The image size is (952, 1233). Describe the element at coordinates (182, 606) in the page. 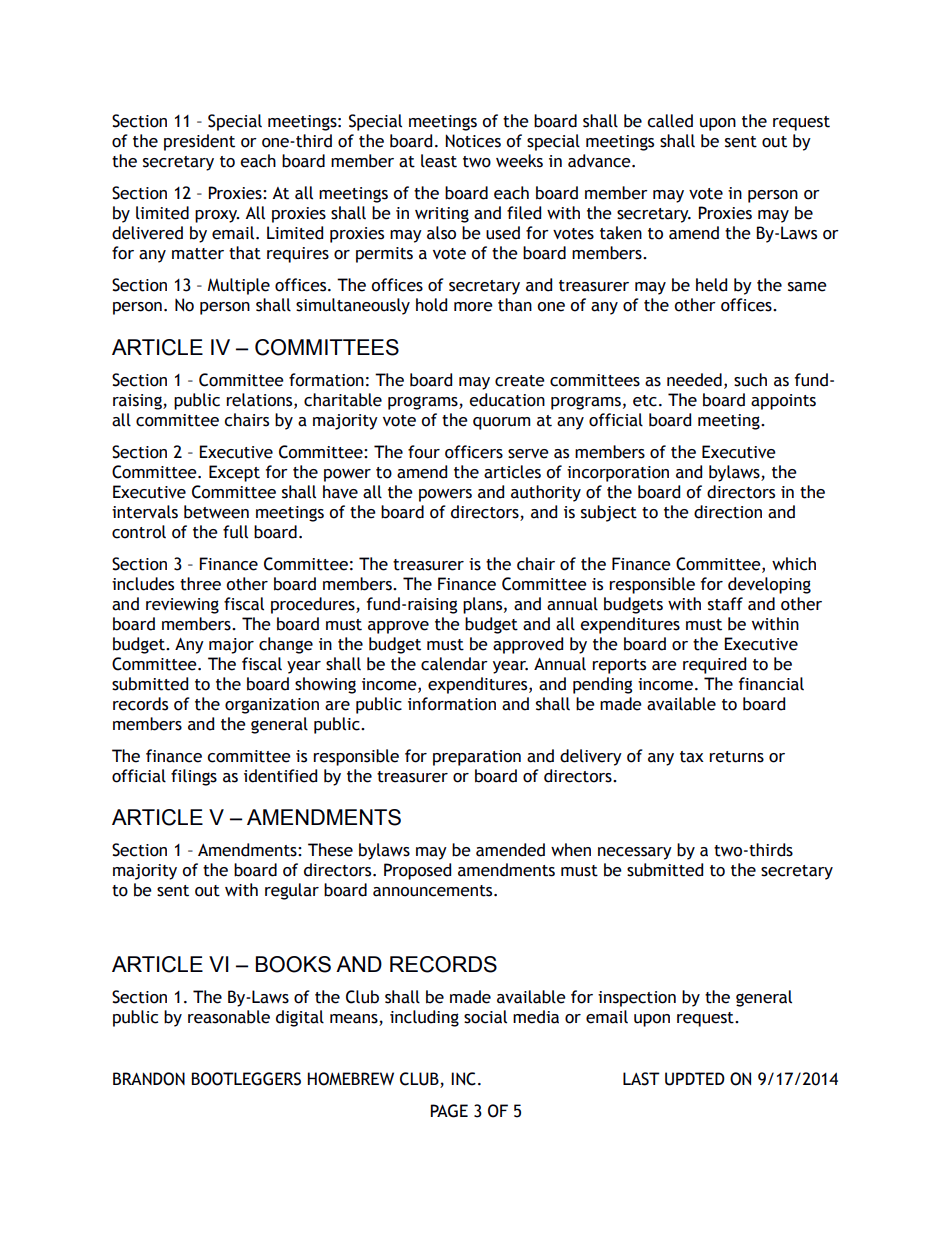

I see `reviewing` at that location.
